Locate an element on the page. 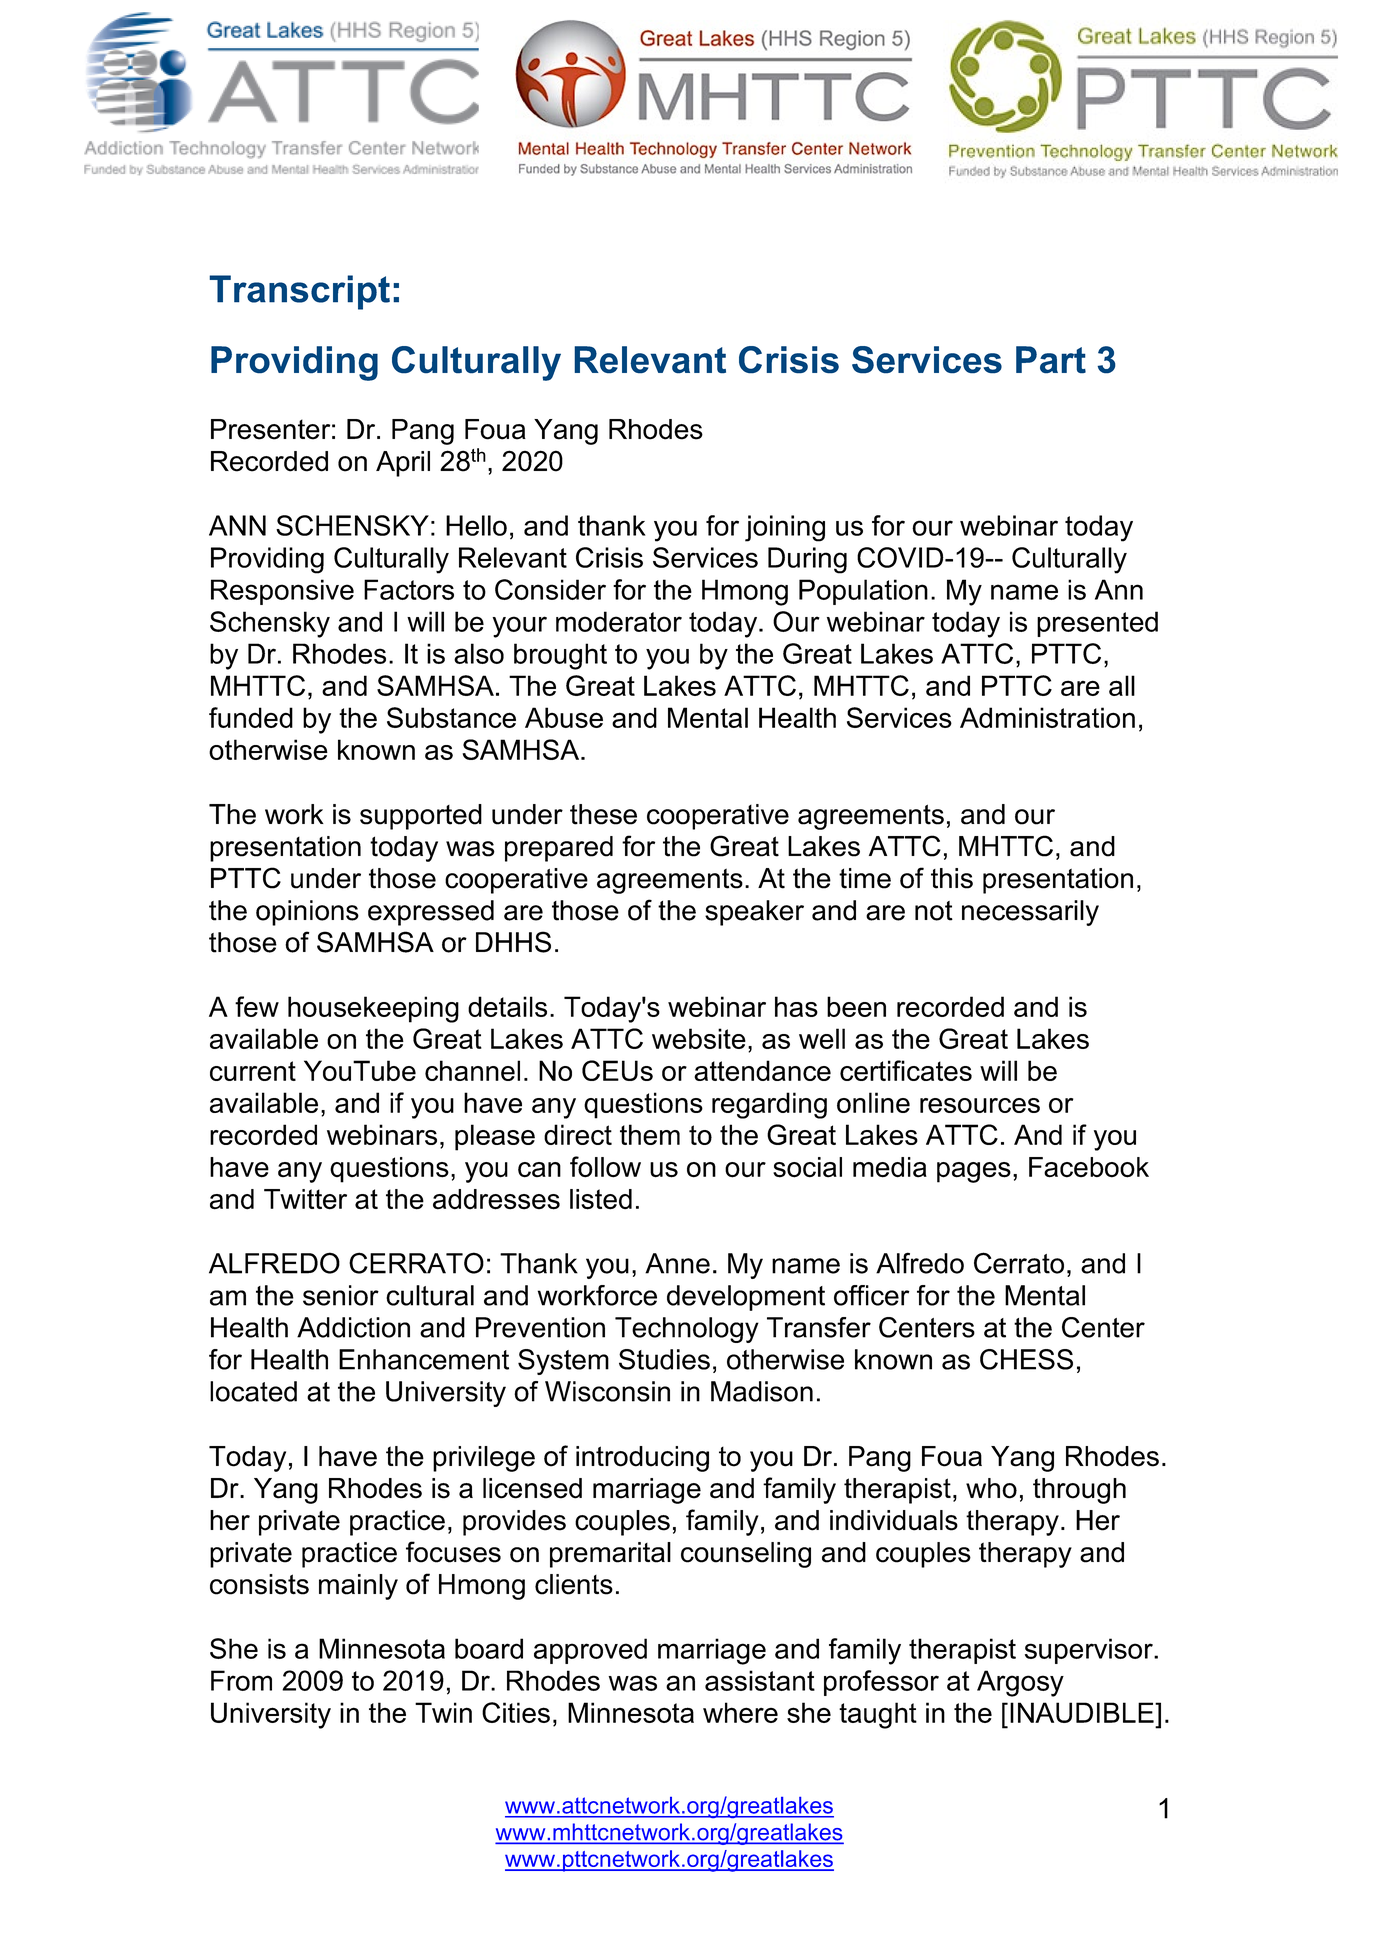 The height and width of the document is (1954, 1381). supported is located at coordinates (421, 817).
